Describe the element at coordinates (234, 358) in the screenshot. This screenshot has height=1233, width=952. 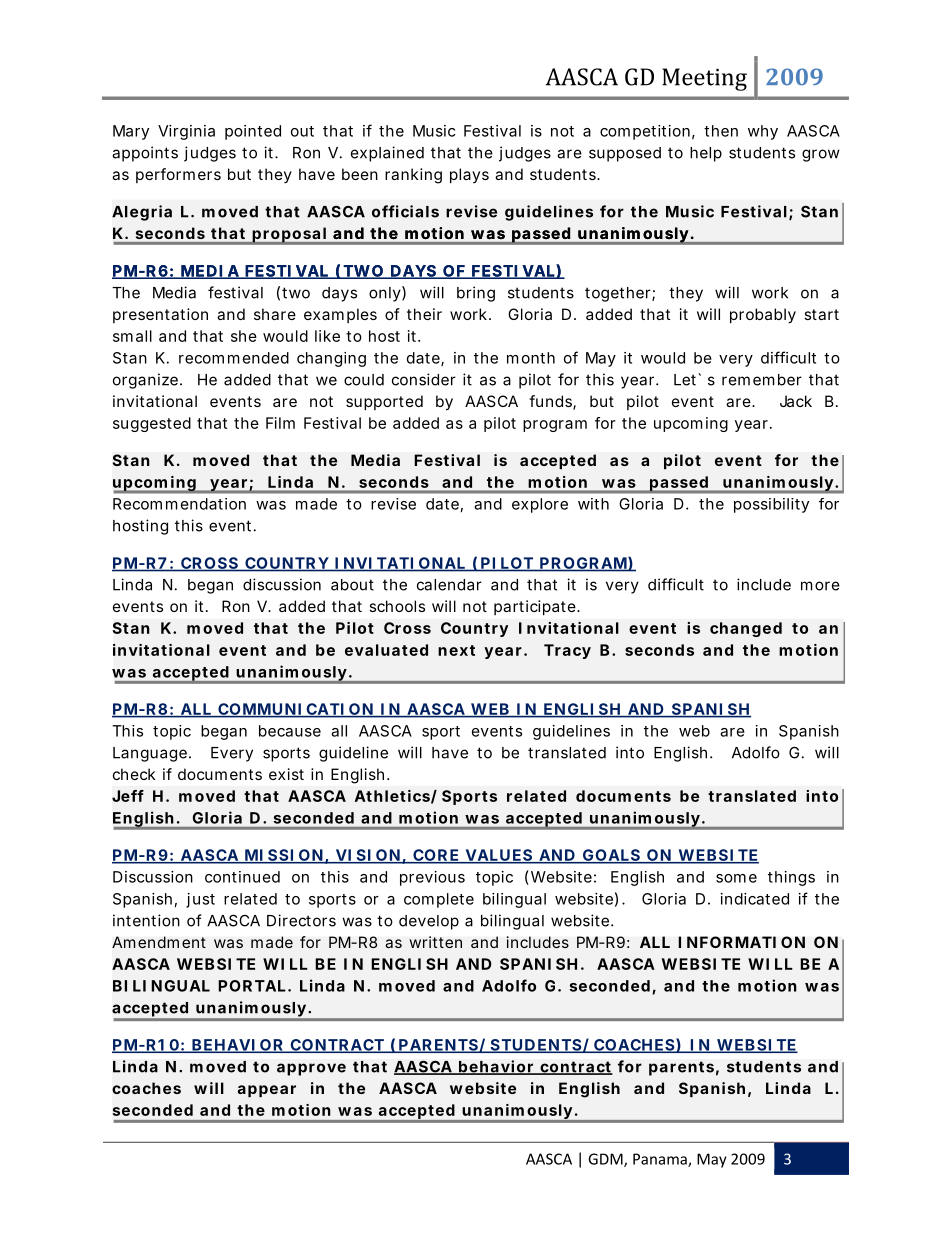
I see `recommended` at that location.
